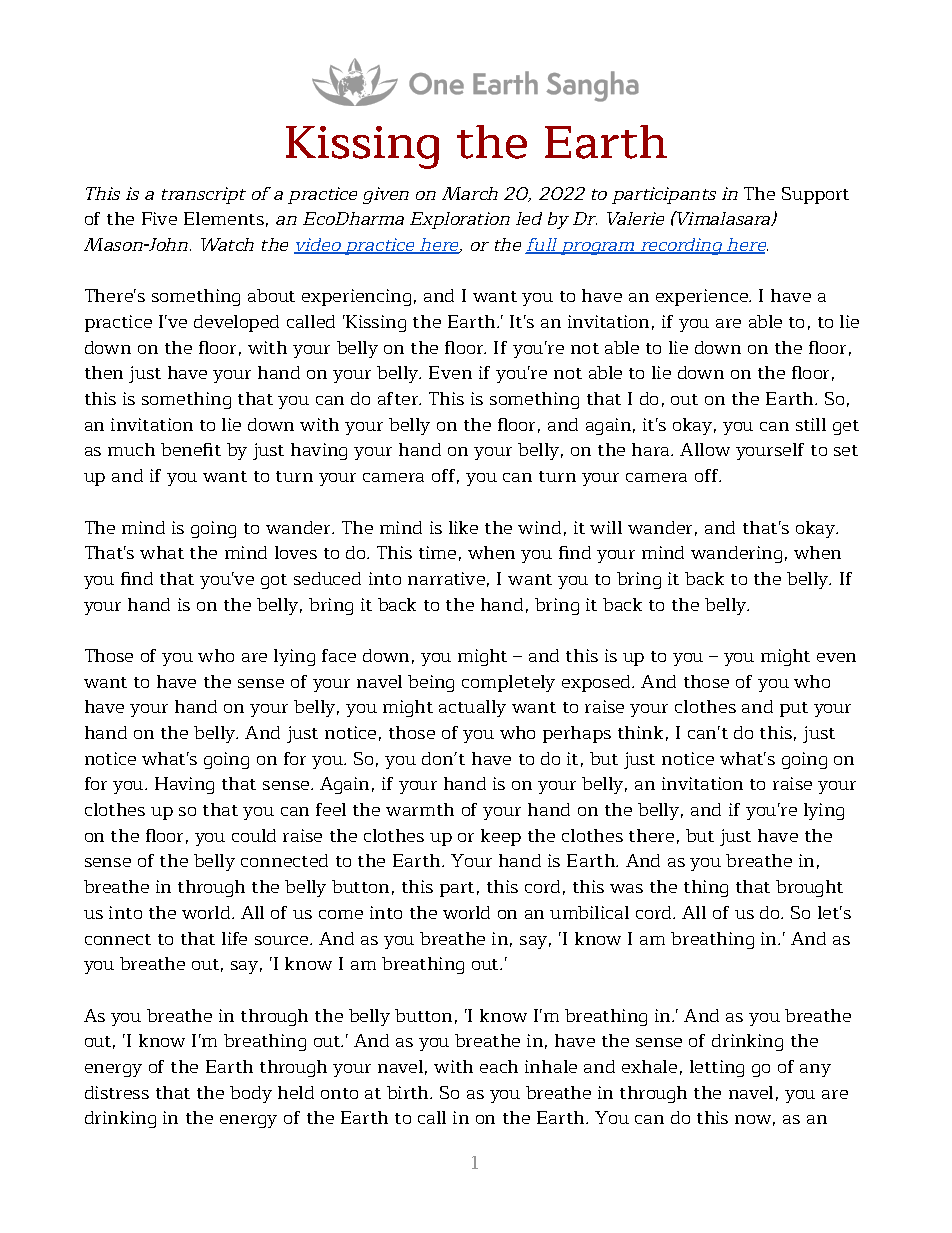 The image size is (952, 1233). I want to click on benefit, so click(191, 449).
